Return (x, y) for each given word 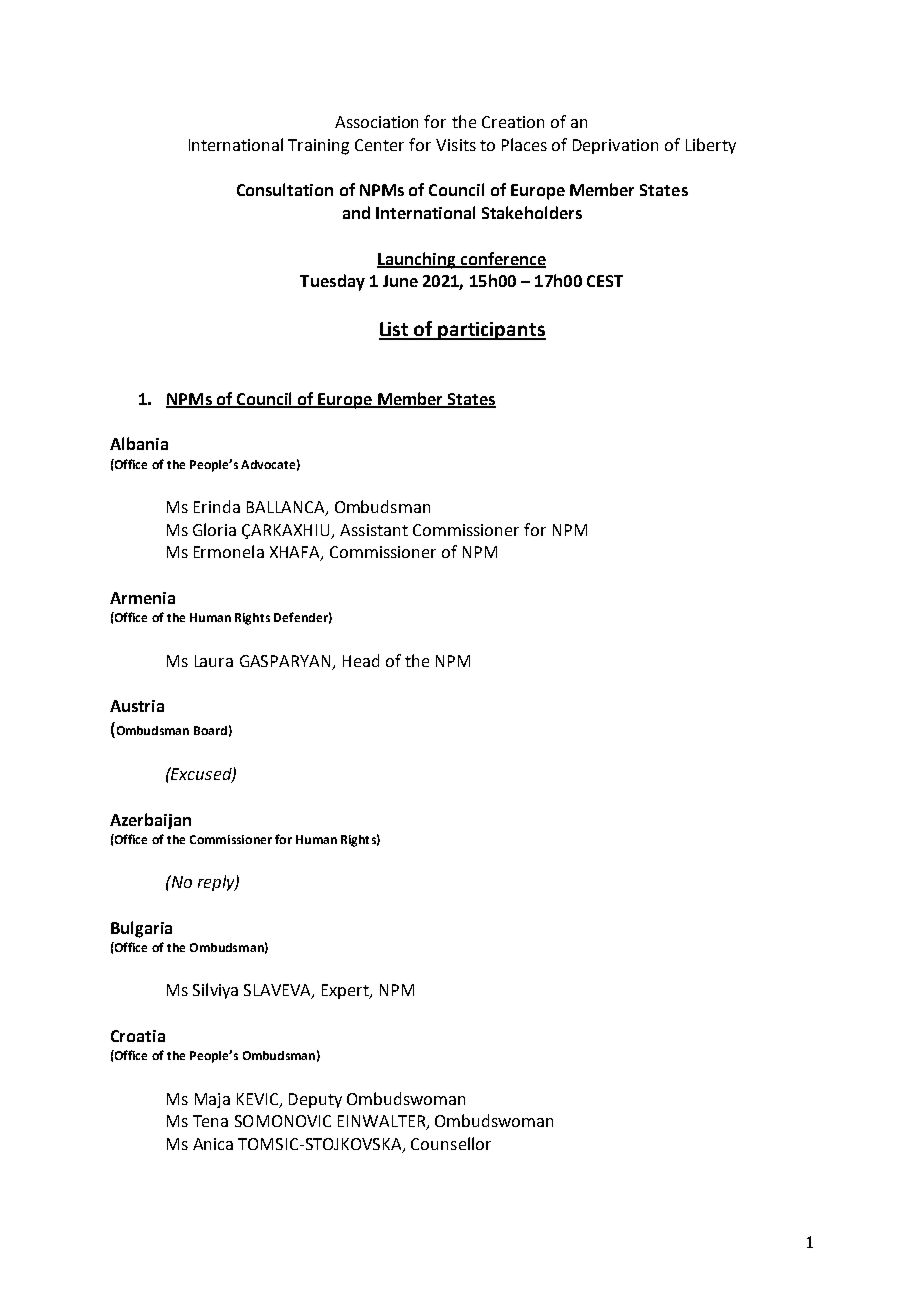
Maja (212, 1100)
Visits (456, 145)
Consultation (285, 189)
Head (361, 660)
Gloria (214, 529)
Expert (347, 991)
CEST (605, 281)
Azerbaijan (150, 821)
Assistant (374, 530)
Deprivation (615, 146)
